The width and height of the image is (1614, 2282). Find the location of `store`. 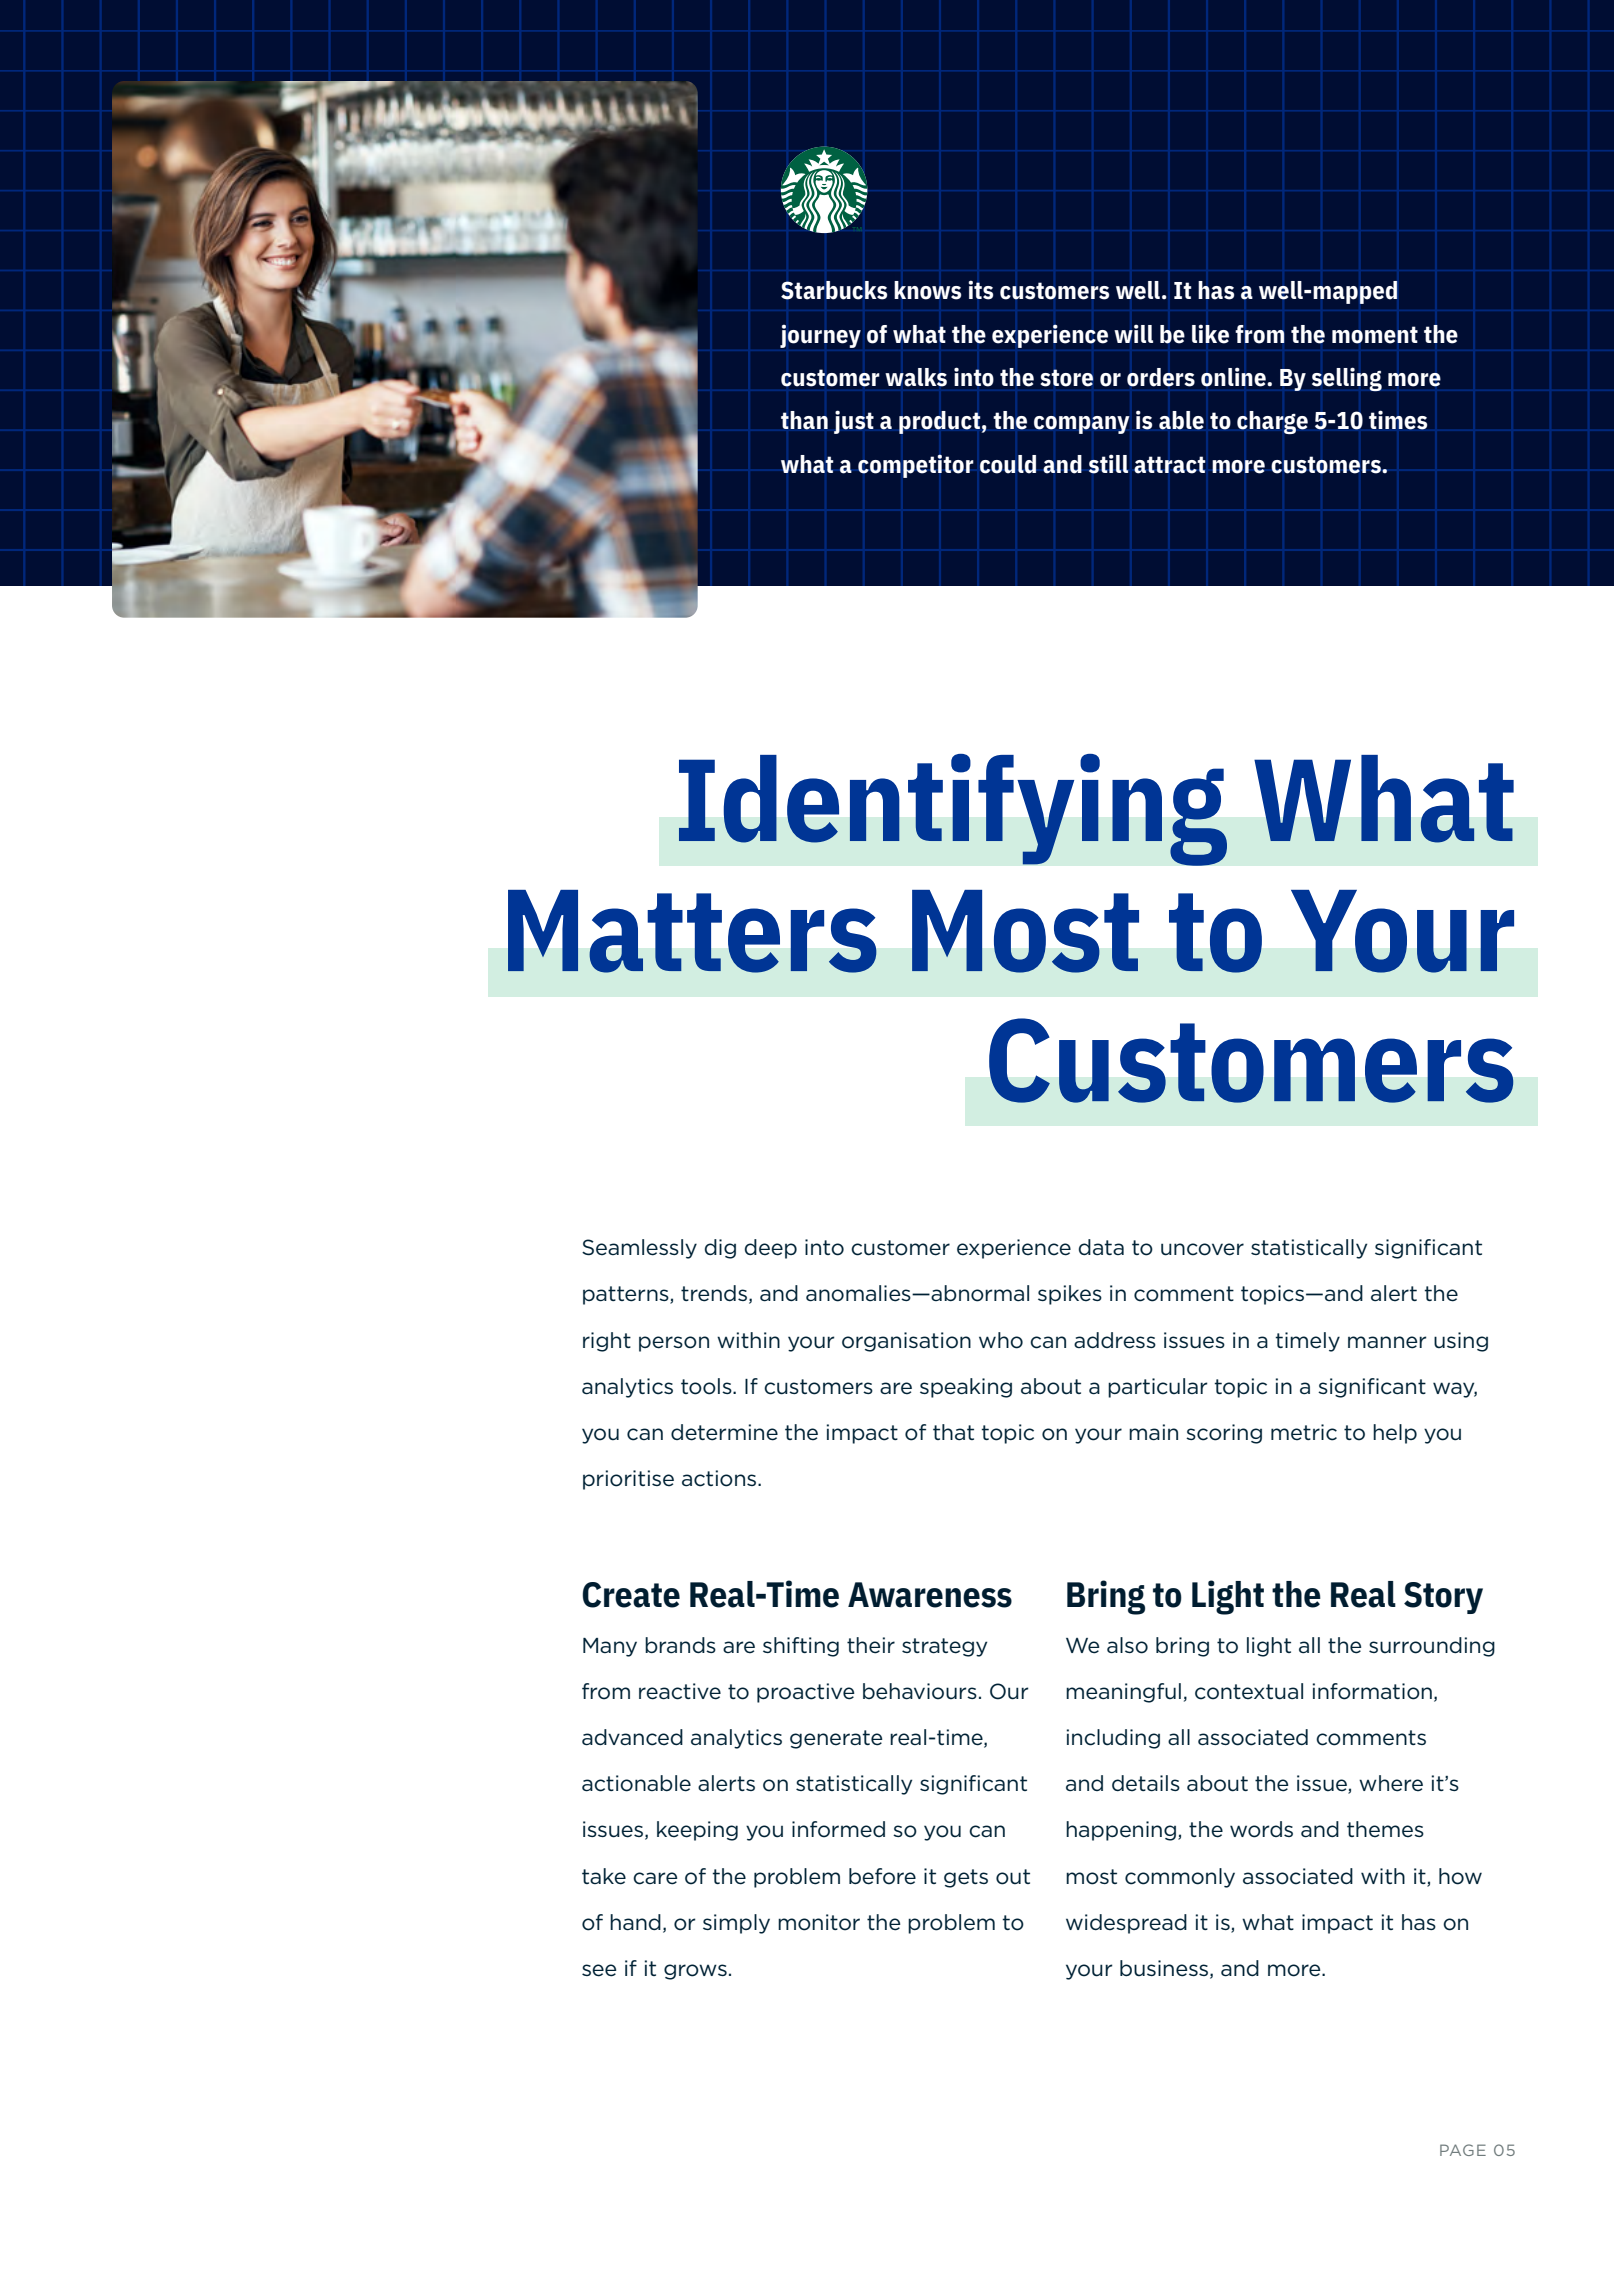

store is located at coordinates (1067, 377).
